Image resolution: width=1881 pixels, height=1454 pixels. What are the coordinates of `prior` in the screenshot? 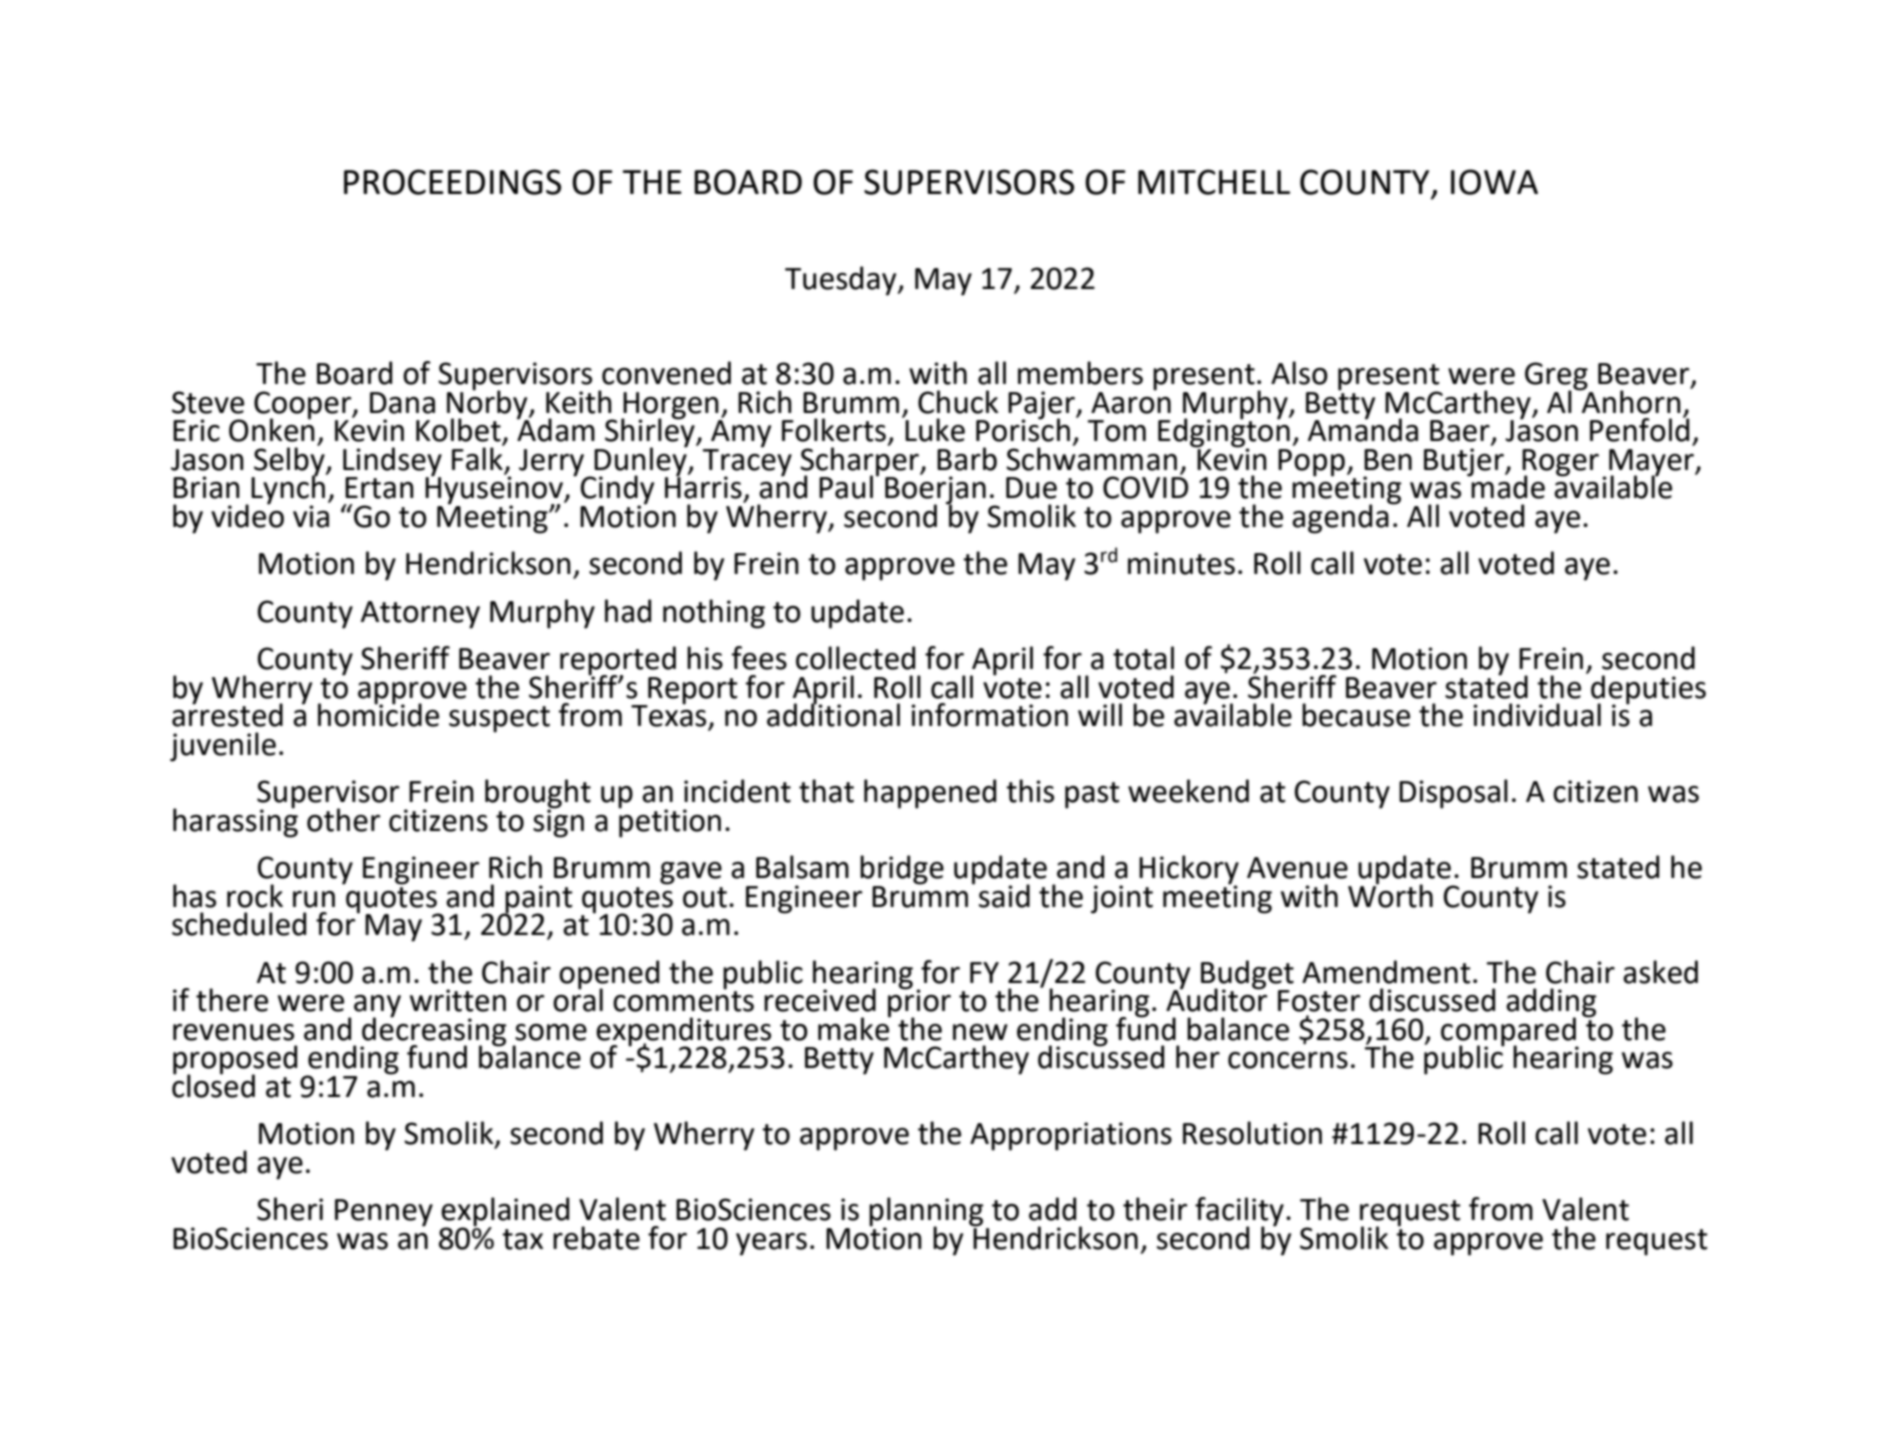 It's located at (919, 1003).
